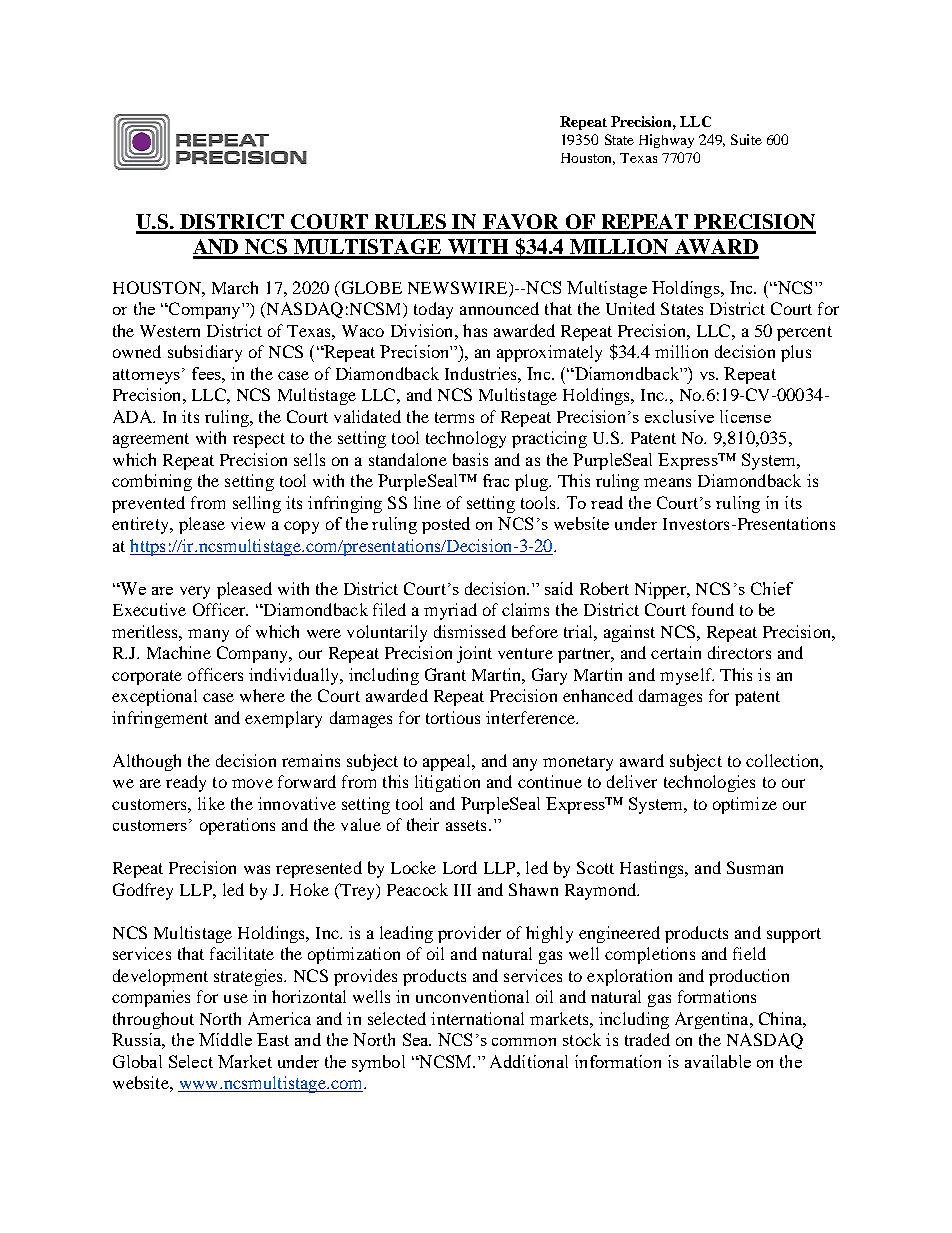 The width and height of the image is (952, 1233). Describe the element at coordinates (666, 141) in the image. I see `Highway` at that location.
